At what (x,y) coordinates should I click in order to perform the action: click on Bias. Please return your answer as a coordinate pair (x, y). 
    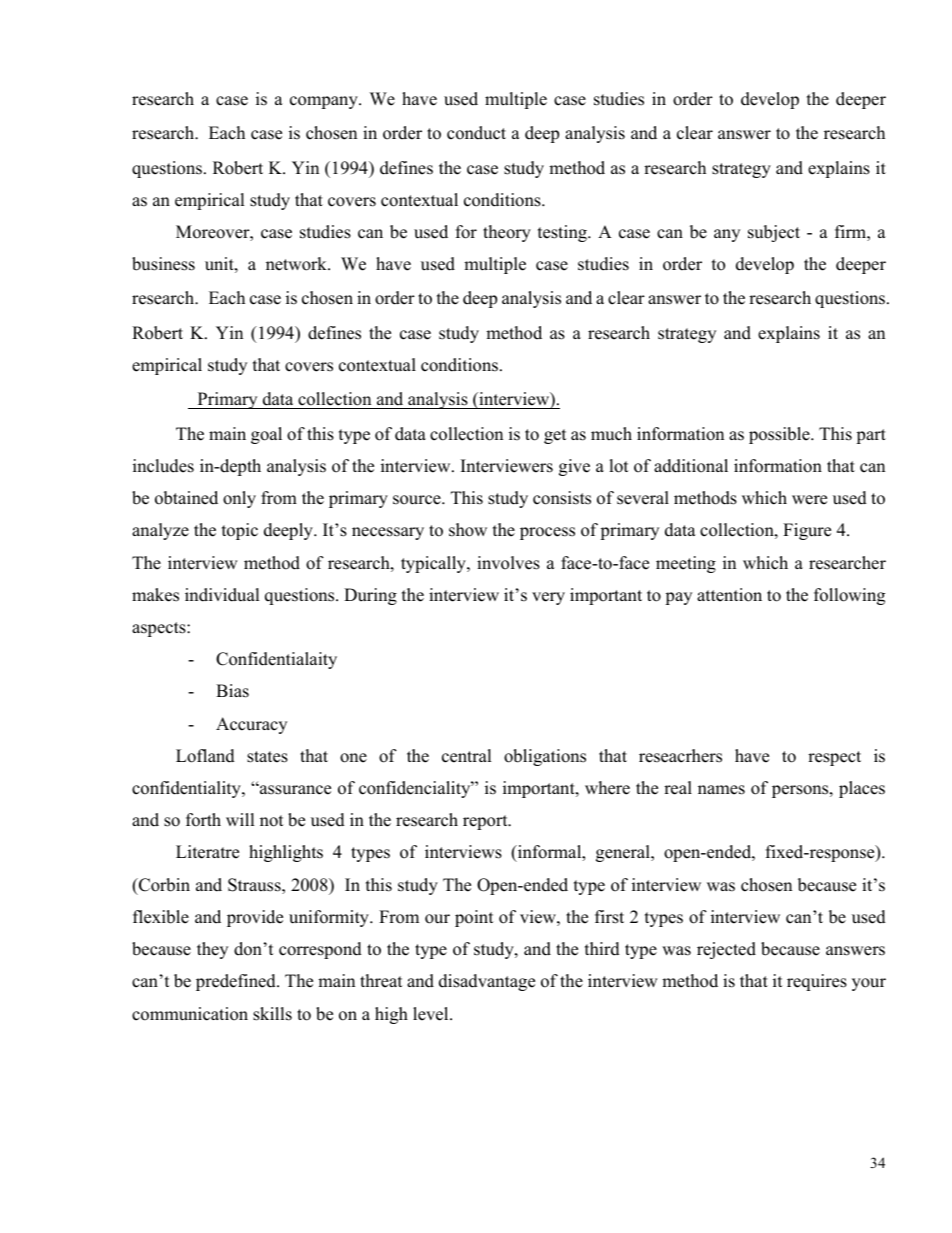
    Looking at the image, I should click on (232, 691).
